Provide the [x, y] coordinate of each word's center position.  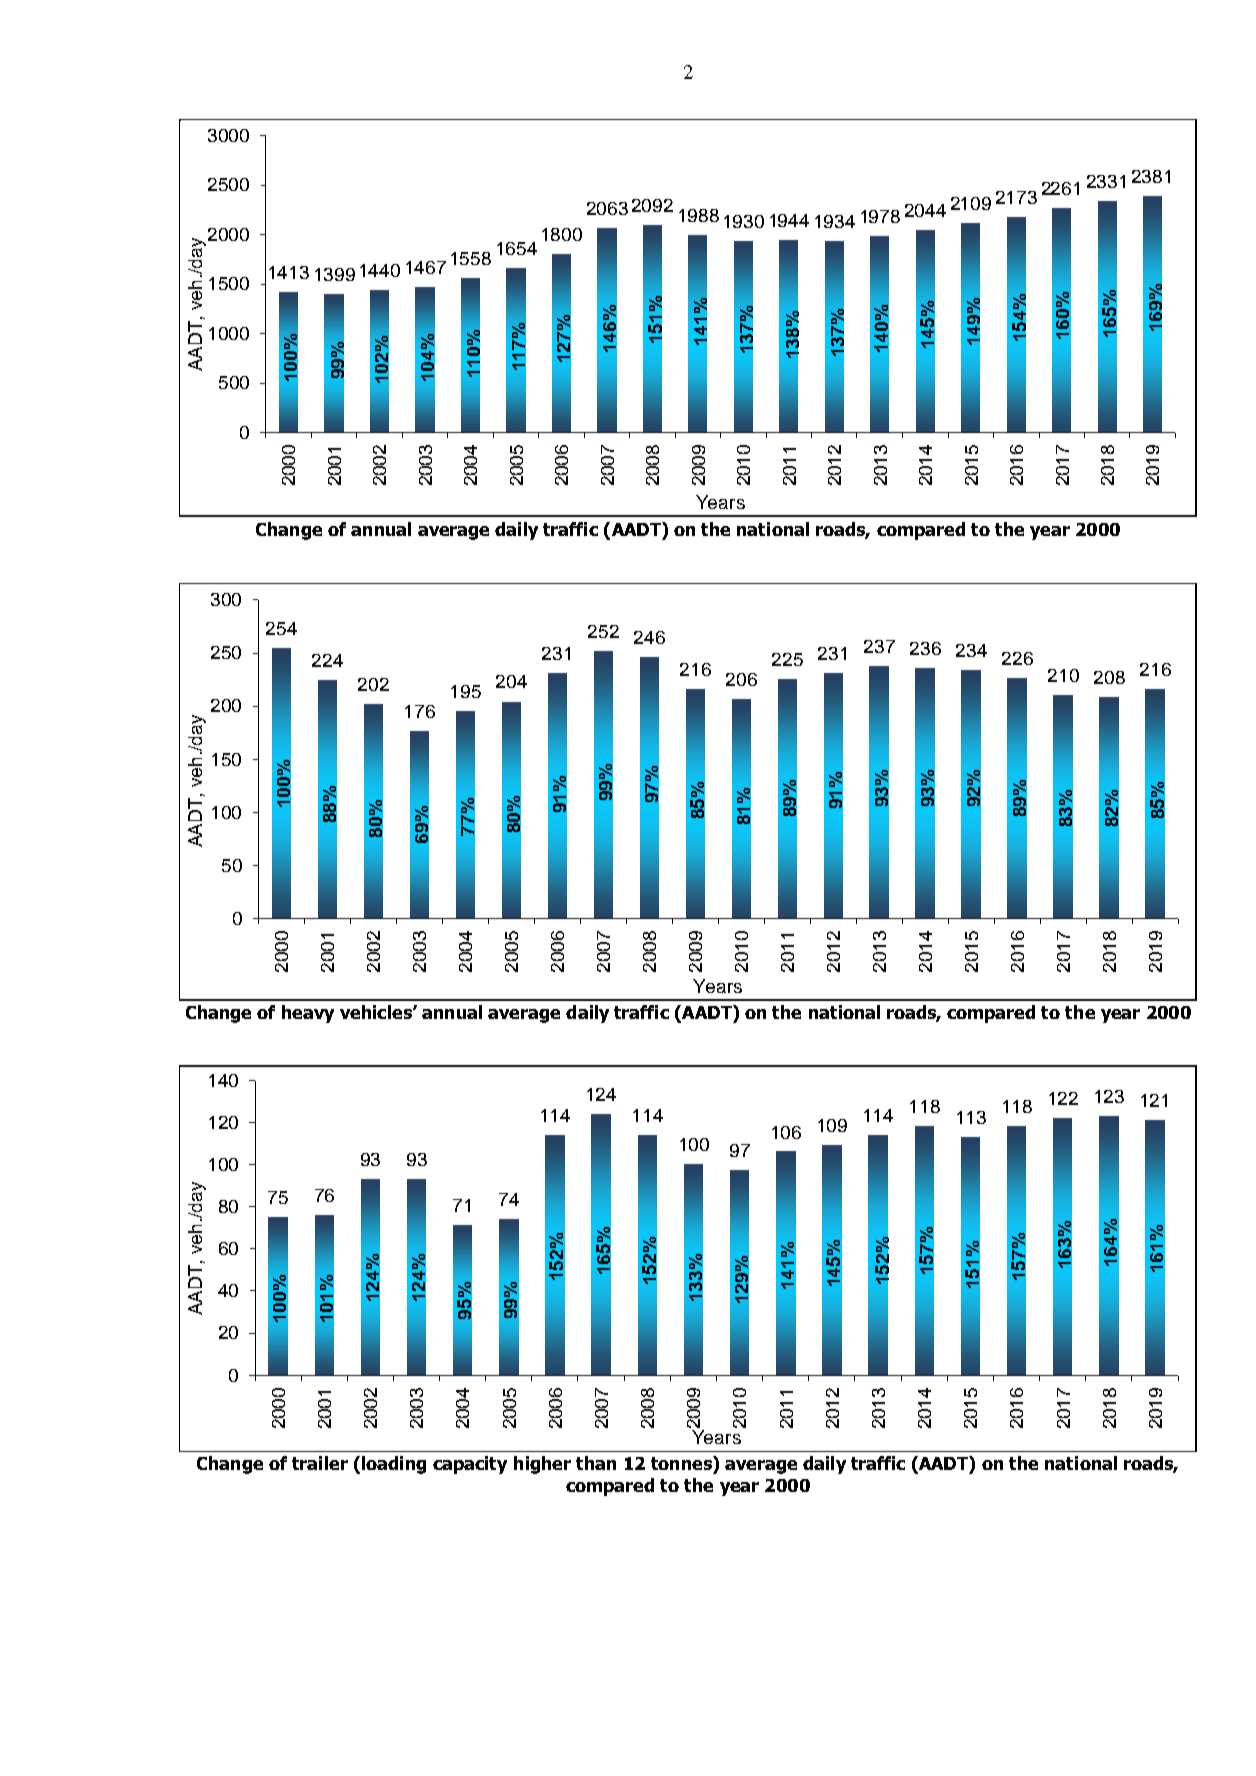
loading [394, 1465]
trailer [320, 1463]
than [596, 1463]
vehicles [377, 1012]
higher [542, 1465]
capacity [470, 1465]
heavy [308, 1014]
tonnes [682, 1463]
